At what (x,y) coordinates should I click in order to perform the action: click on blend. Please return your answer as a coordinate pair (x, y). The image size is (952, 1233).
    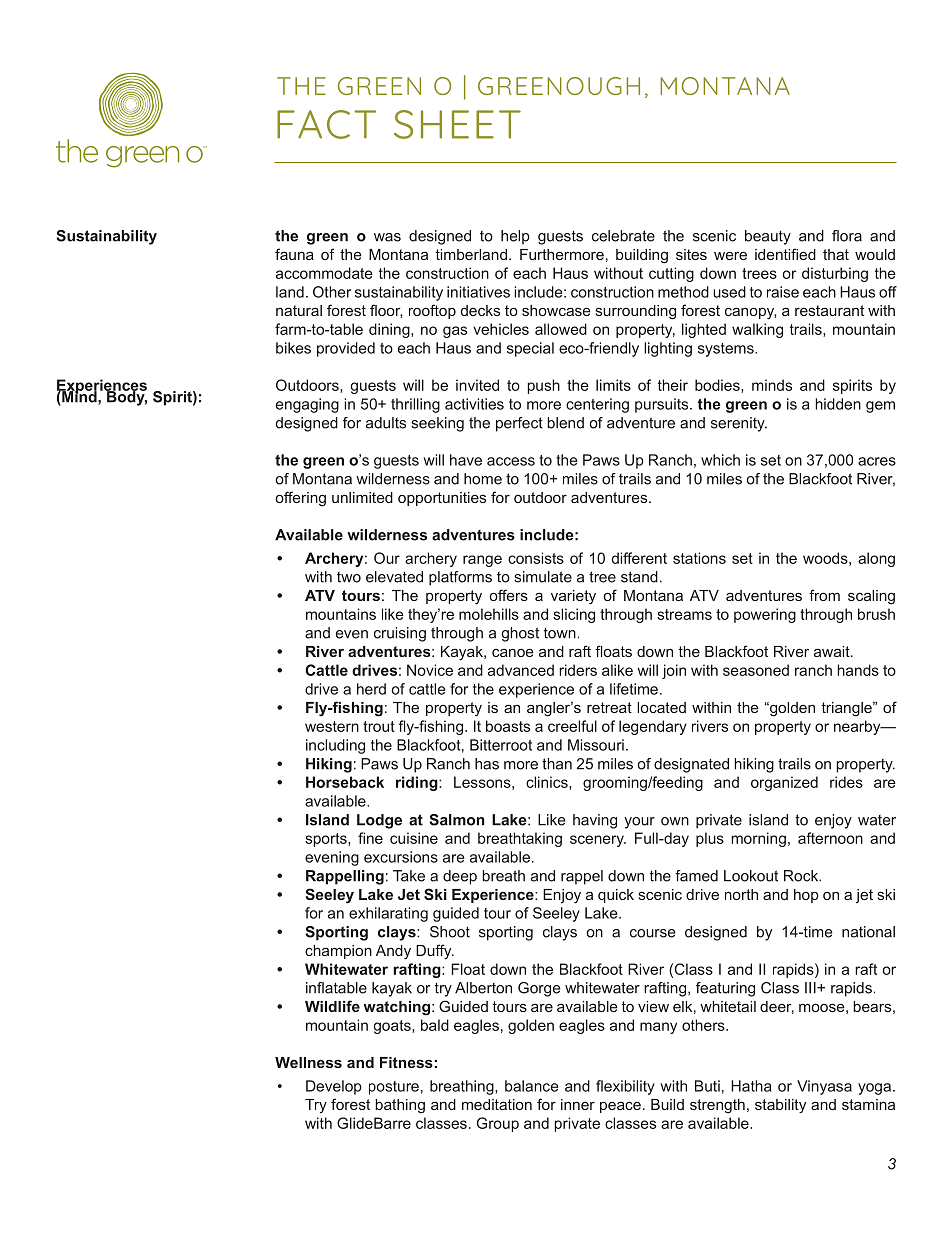
    Looking at the image, I should click on (565, 423).
